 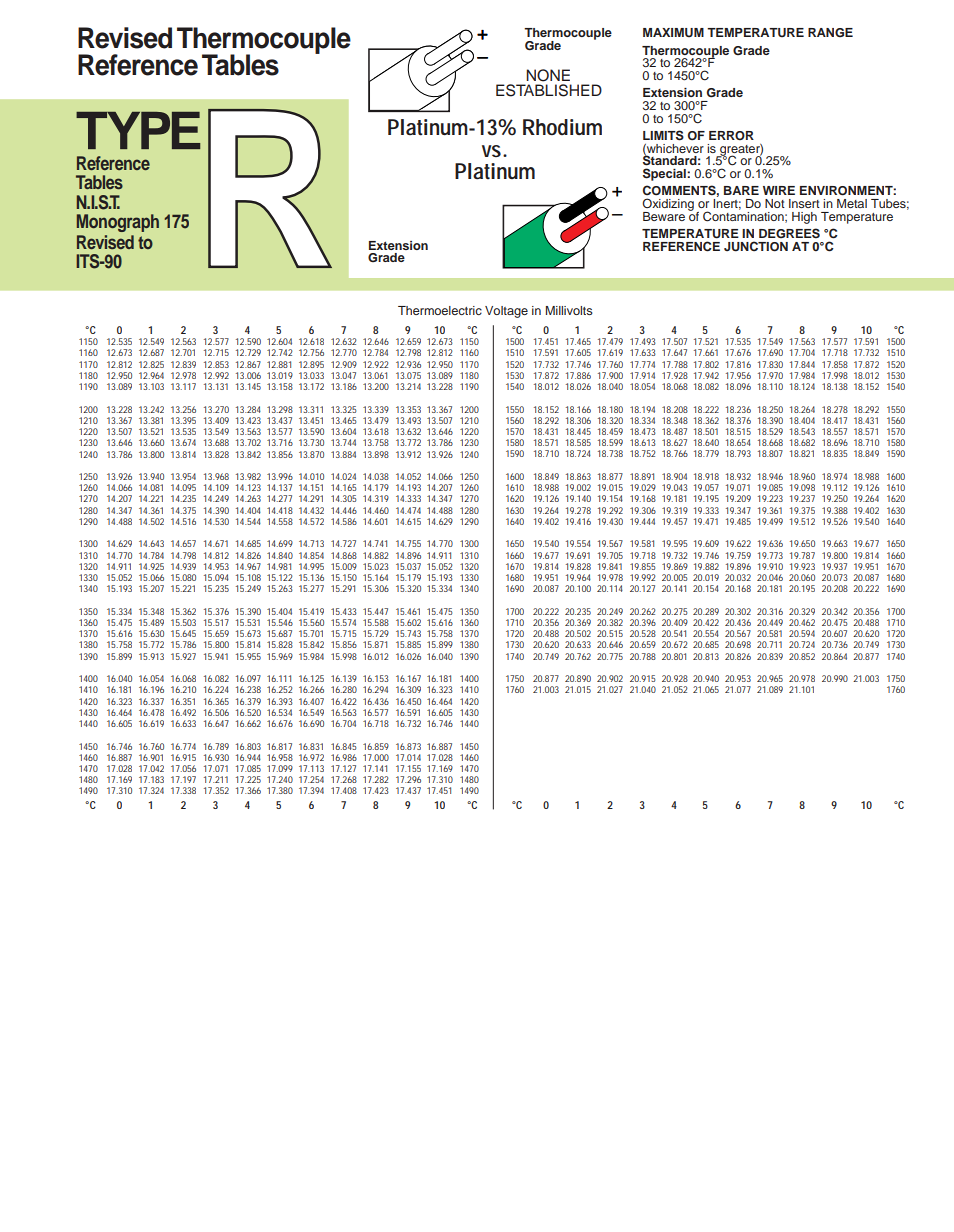 What do you see at coordinates (548, 75) in the image?
I see `NONE` at bounding box center [548, 75].
